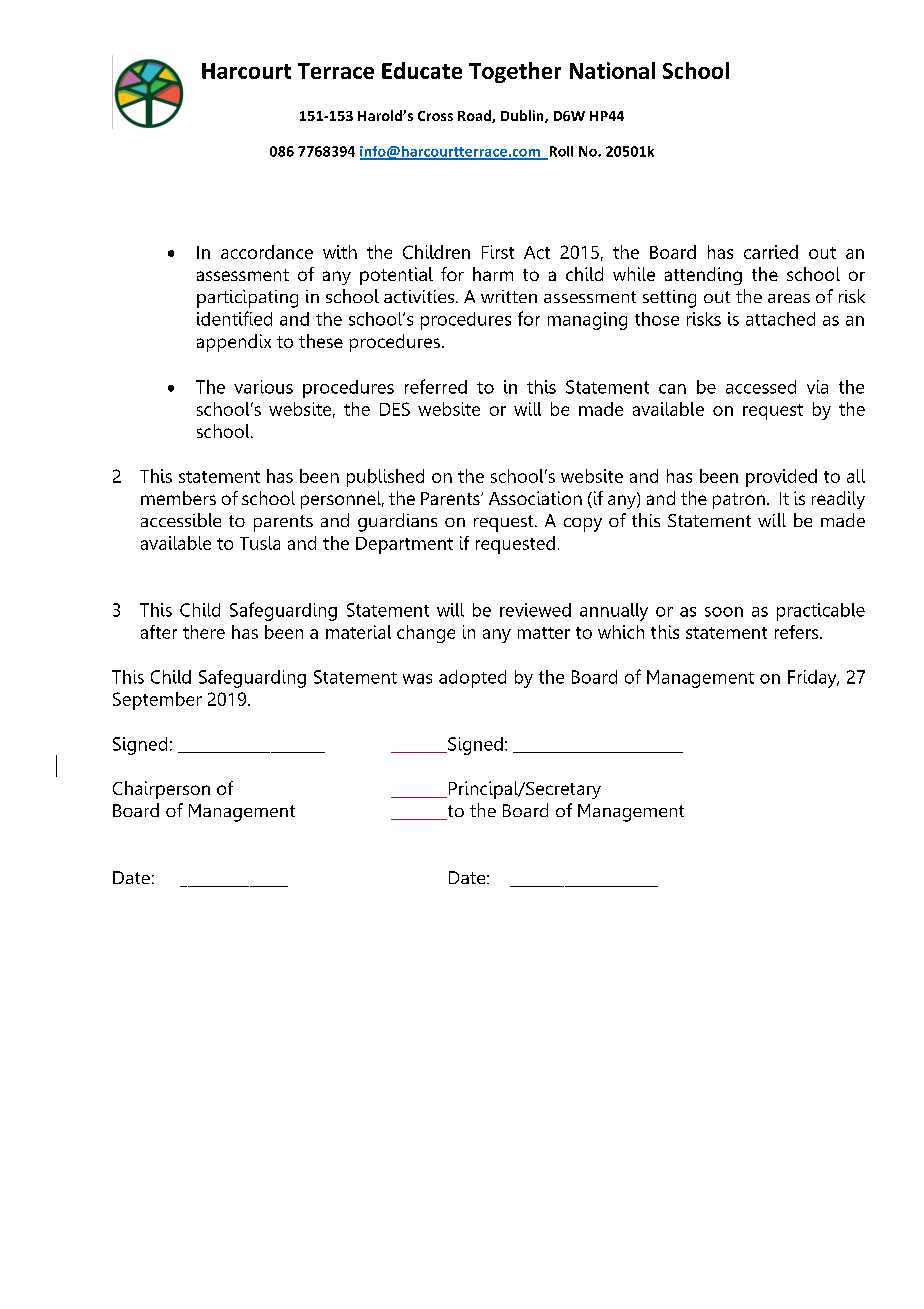  What do you see at coordinates (472, 679) in the page?
I see `adopted` at bounding box center [472, 679].
